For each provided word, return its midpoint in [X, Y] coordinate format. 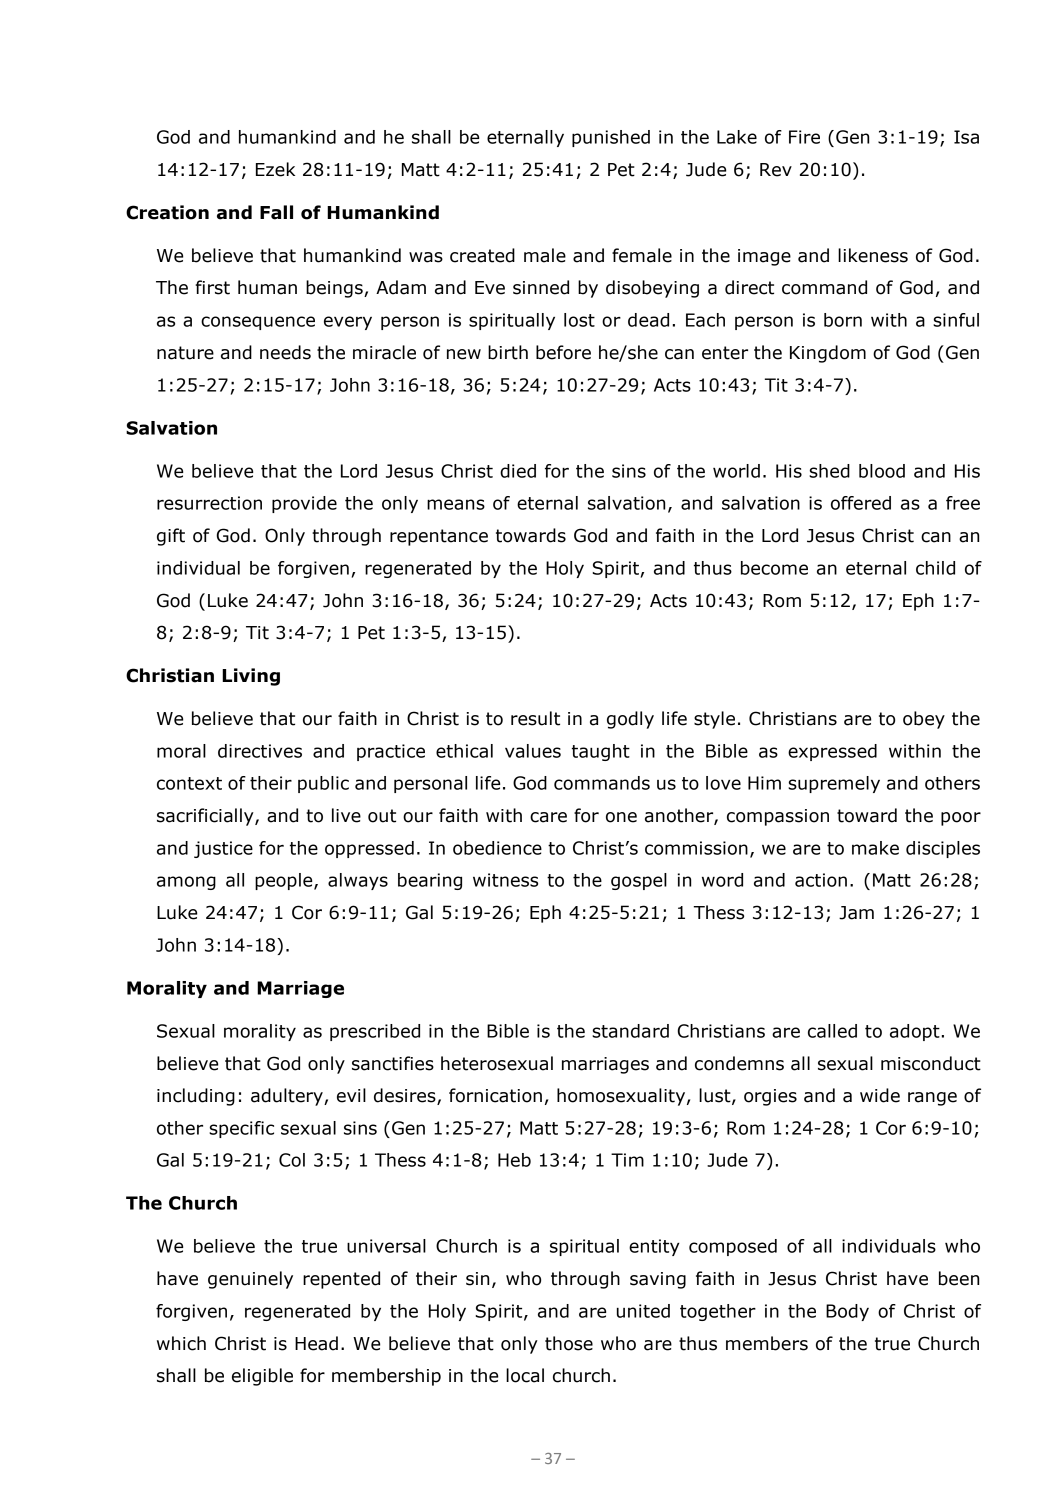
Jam [856, 913]
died [518, 471]
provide [304, 504]
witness [505, 880]
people [285, 881]
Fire [804, 137]
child [935, 568]
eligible [262, 1377]
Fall [276, 212]
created [482, 255]
